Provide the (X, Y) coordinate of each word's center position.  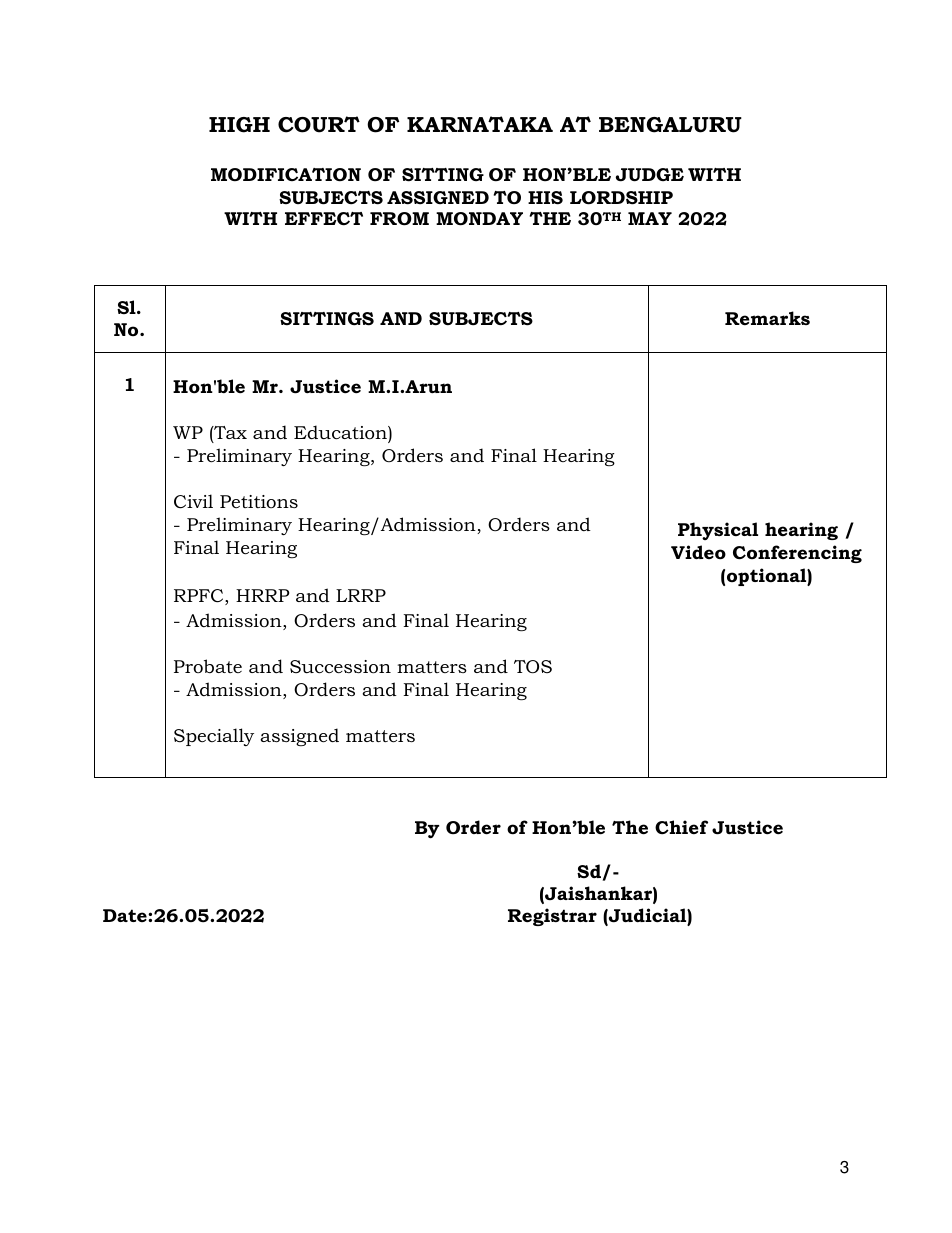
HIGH (239, 125)
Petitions (259, 501)
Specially (214, 737)
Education (341, 433)
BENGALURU (670, 125)
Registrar (552, 917)
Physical (718, 531)
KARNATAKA (480, 124)
